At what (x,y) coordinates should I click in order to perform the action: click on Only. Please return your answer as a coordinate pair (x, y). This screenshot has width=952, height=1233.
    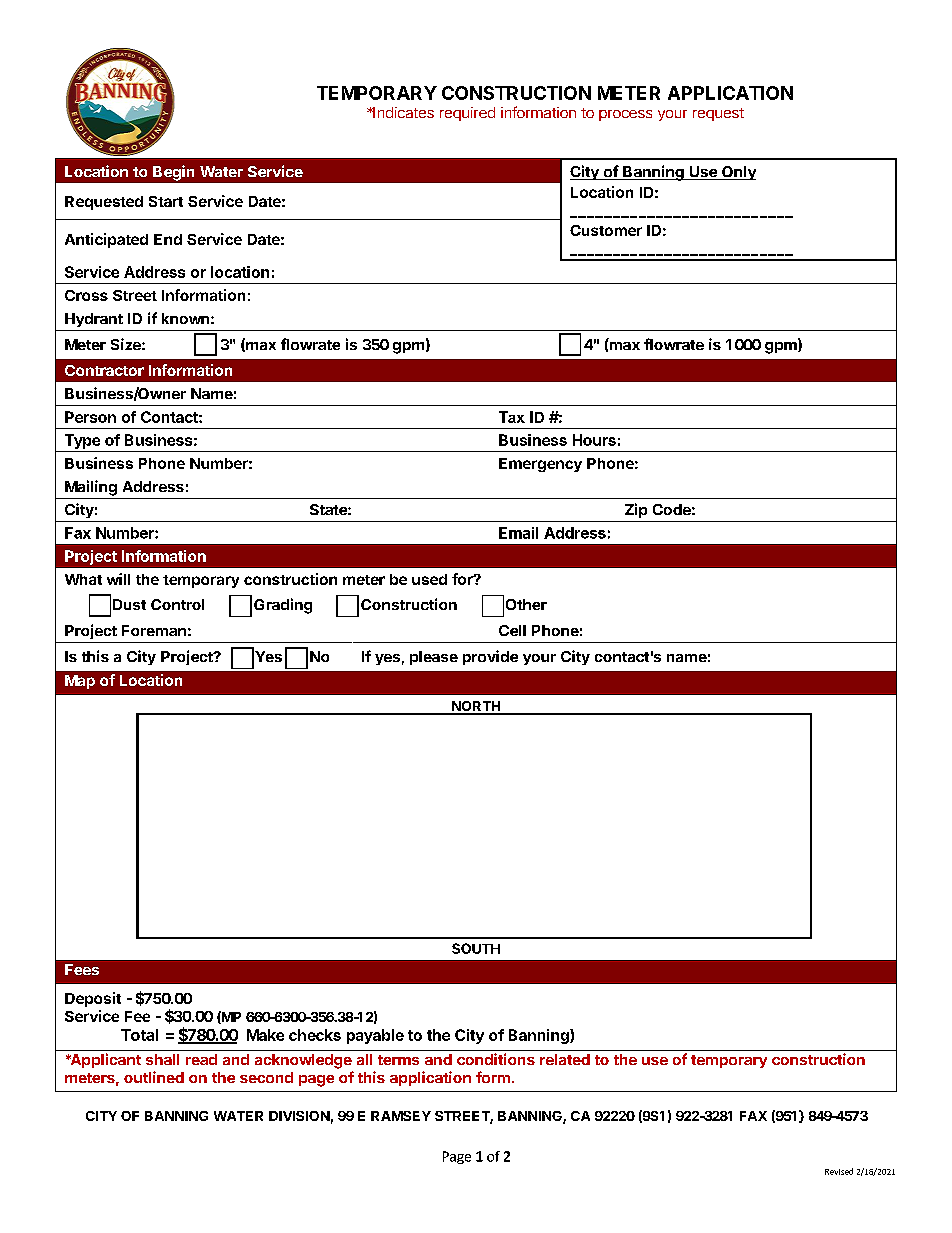
    Looking at the image, I should click on (738, 173).
